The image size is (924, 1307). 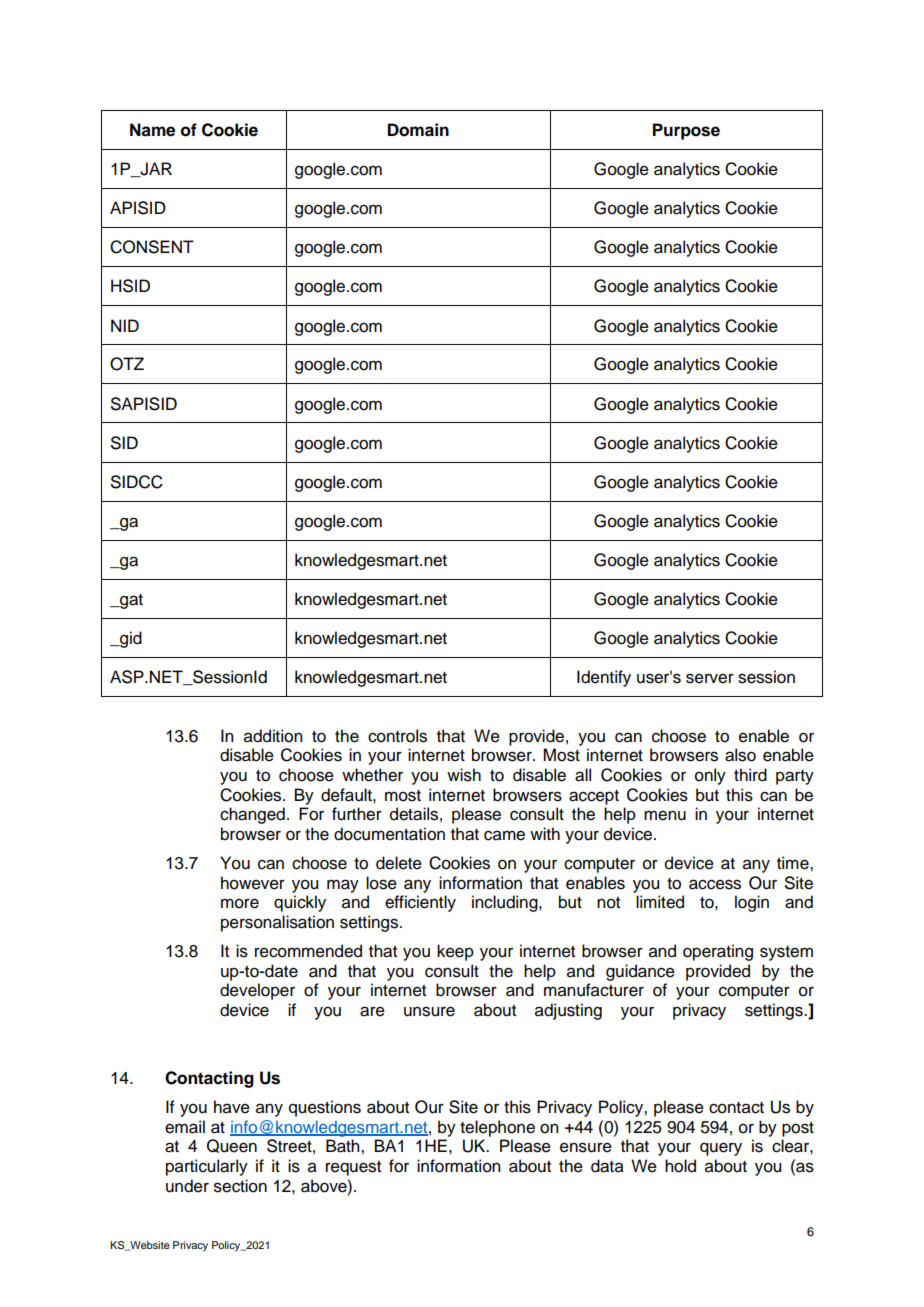 I want to click on CONSENT, so click(x=152, y=247).
